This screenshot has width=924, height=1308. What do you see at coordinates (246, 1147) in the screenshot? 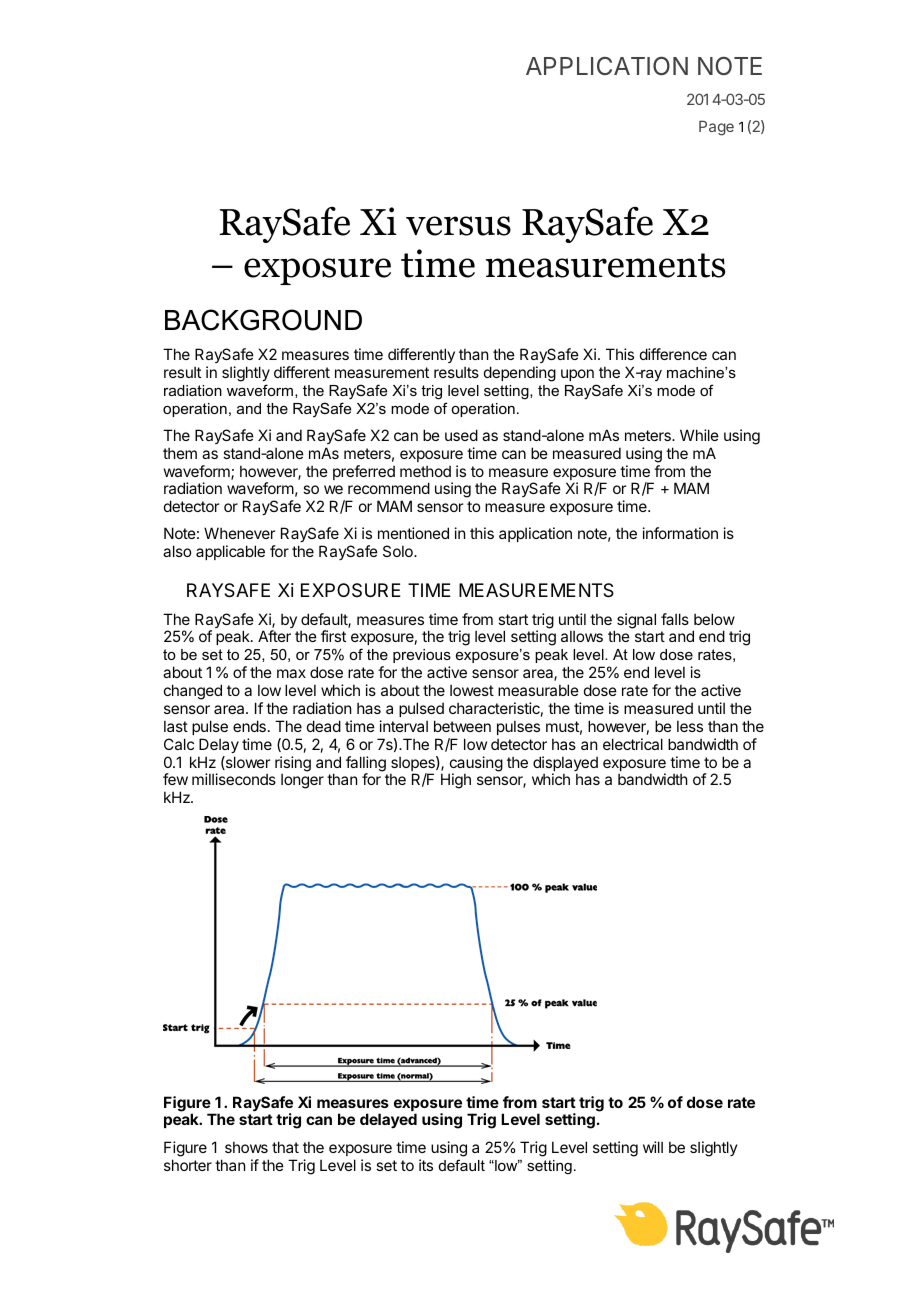
I see `shows` at bounding box center [246, 1147].
